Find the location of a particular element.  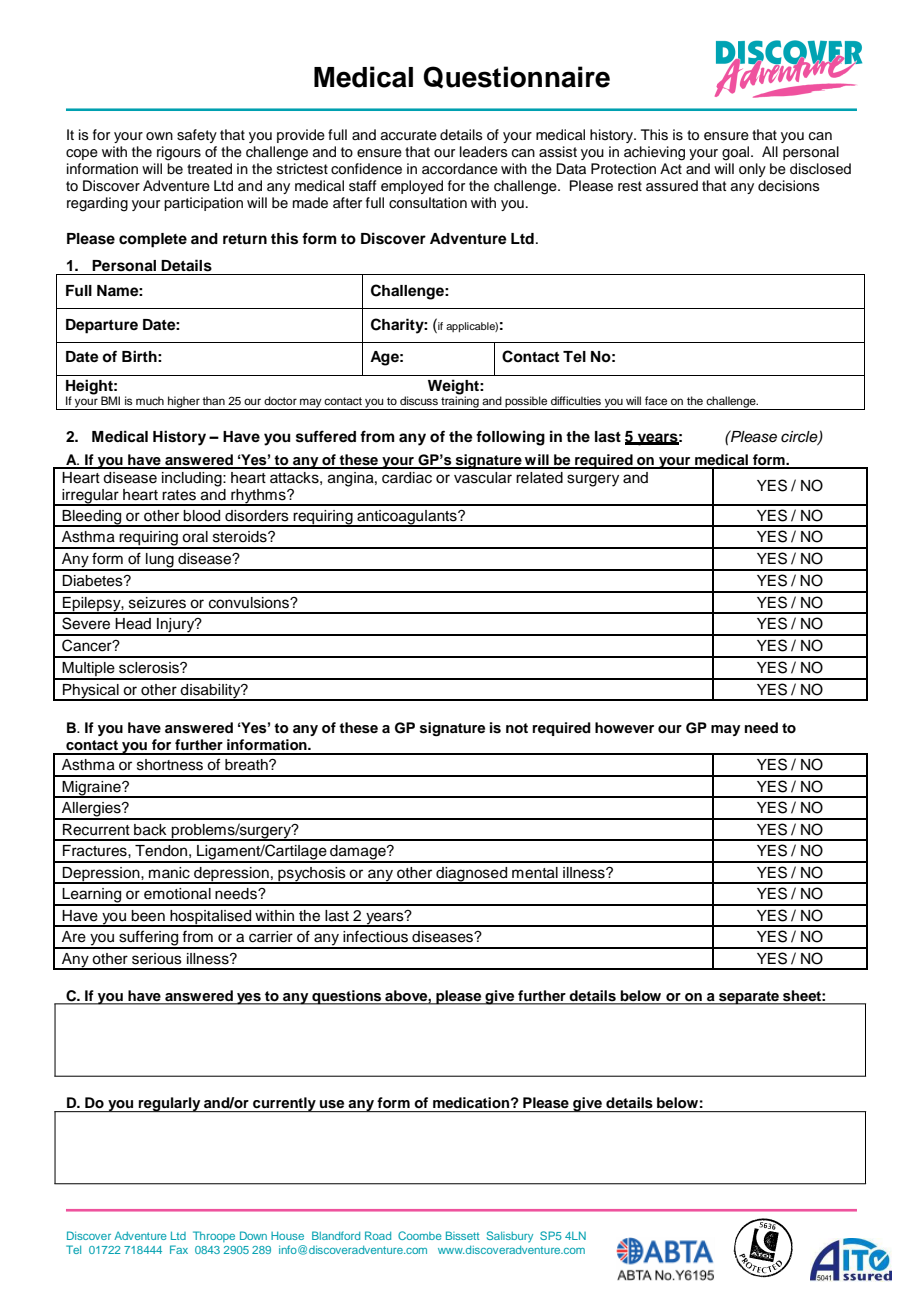

not is located at coordinates (517, 728).
